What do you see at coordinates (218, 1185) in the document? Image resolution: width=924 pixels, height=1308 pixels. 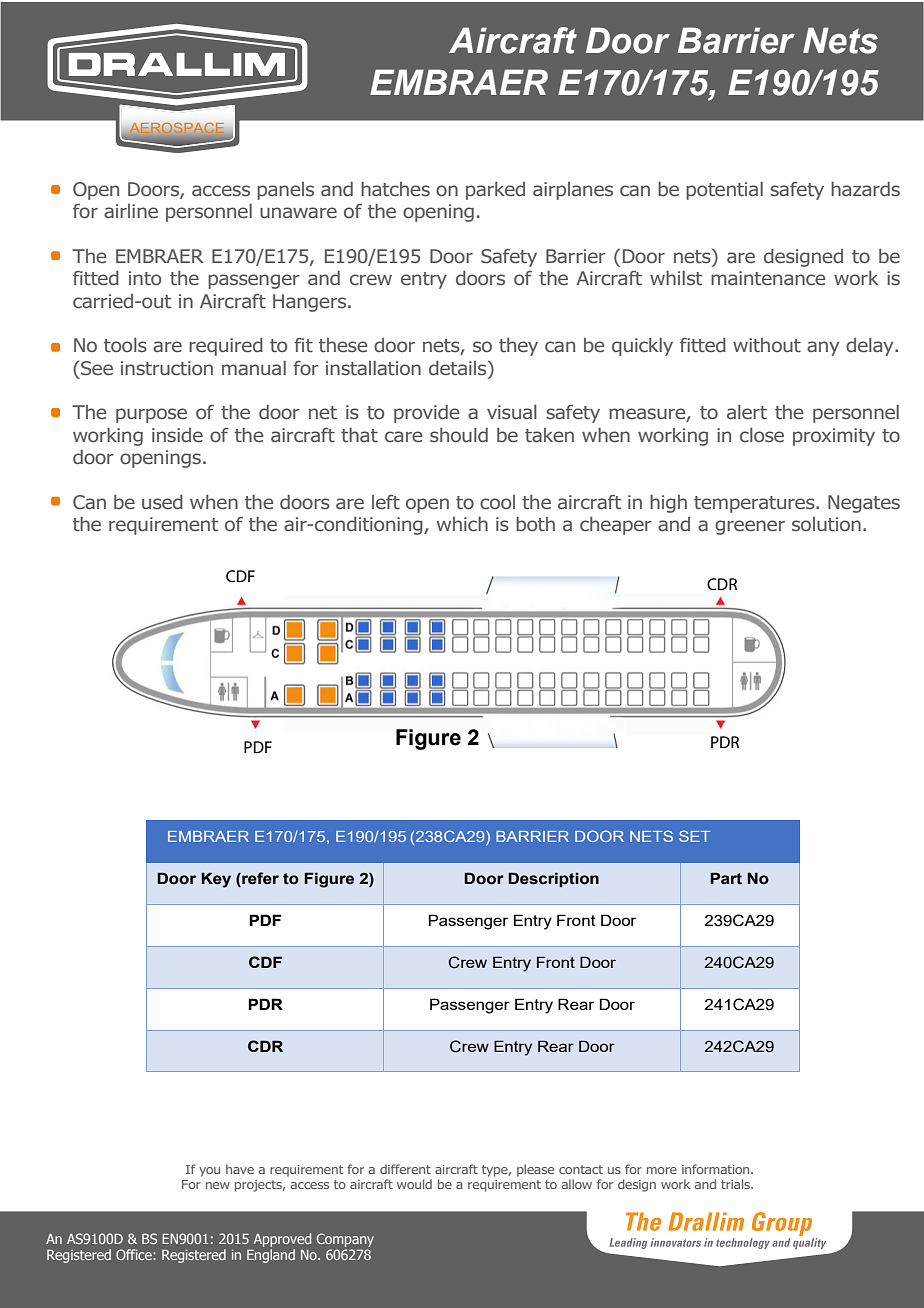 I see `new` at bounding box center [218, 1185].
